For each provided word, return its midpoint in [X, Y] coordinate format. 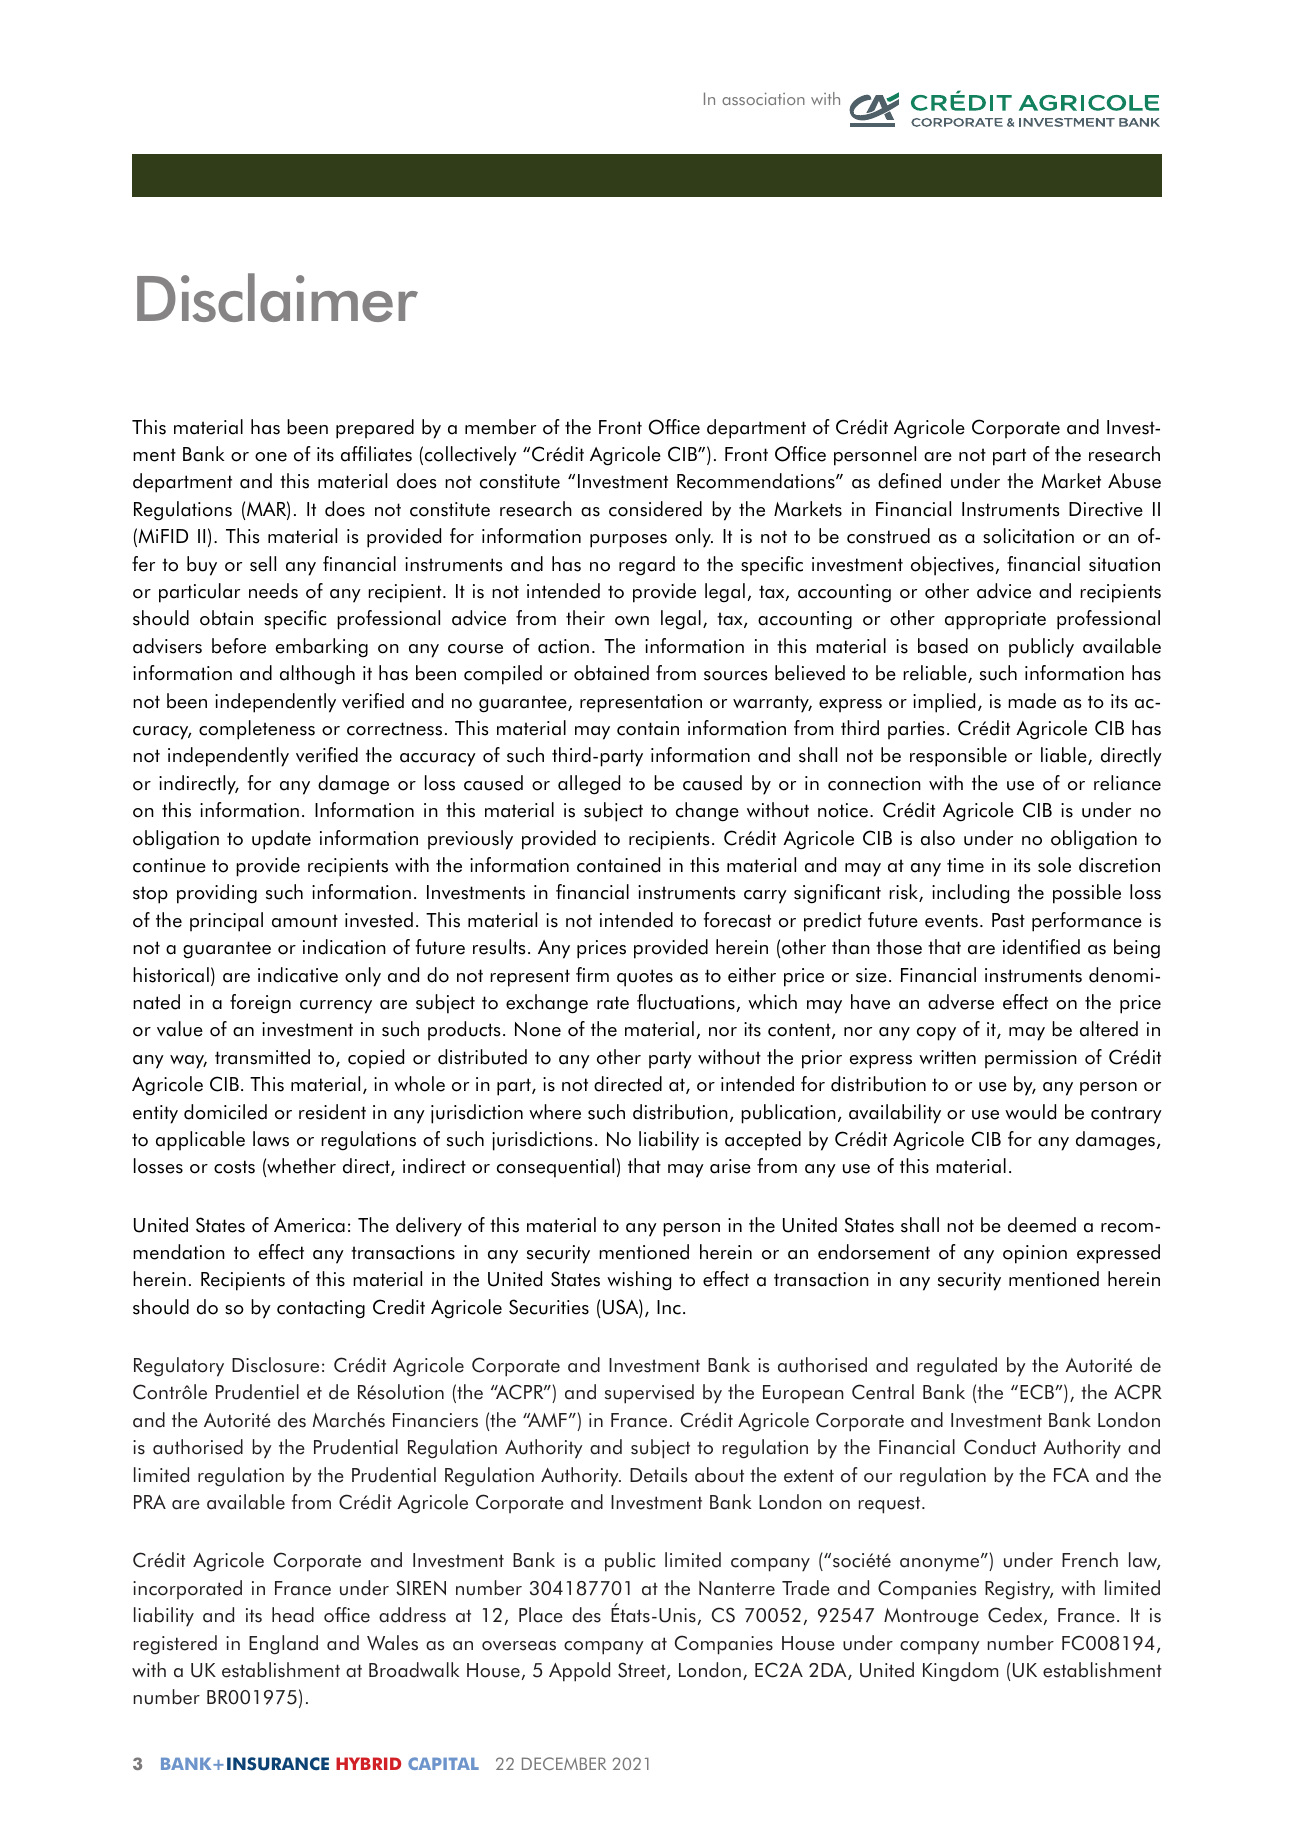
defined [909, 481]
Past [1008, 920]
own [632, 621]
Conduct [1000, 1447]
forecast [737, 920]
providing [217, 894]
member [500, 427]
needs [273, 591]
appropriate [995, 620]
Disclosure [275, 1365]
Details [658, 1475]
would [1030, 1112]
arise [730, 1166]
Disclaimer [277, 297]
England [283, 1645]
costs [234, 1167]
